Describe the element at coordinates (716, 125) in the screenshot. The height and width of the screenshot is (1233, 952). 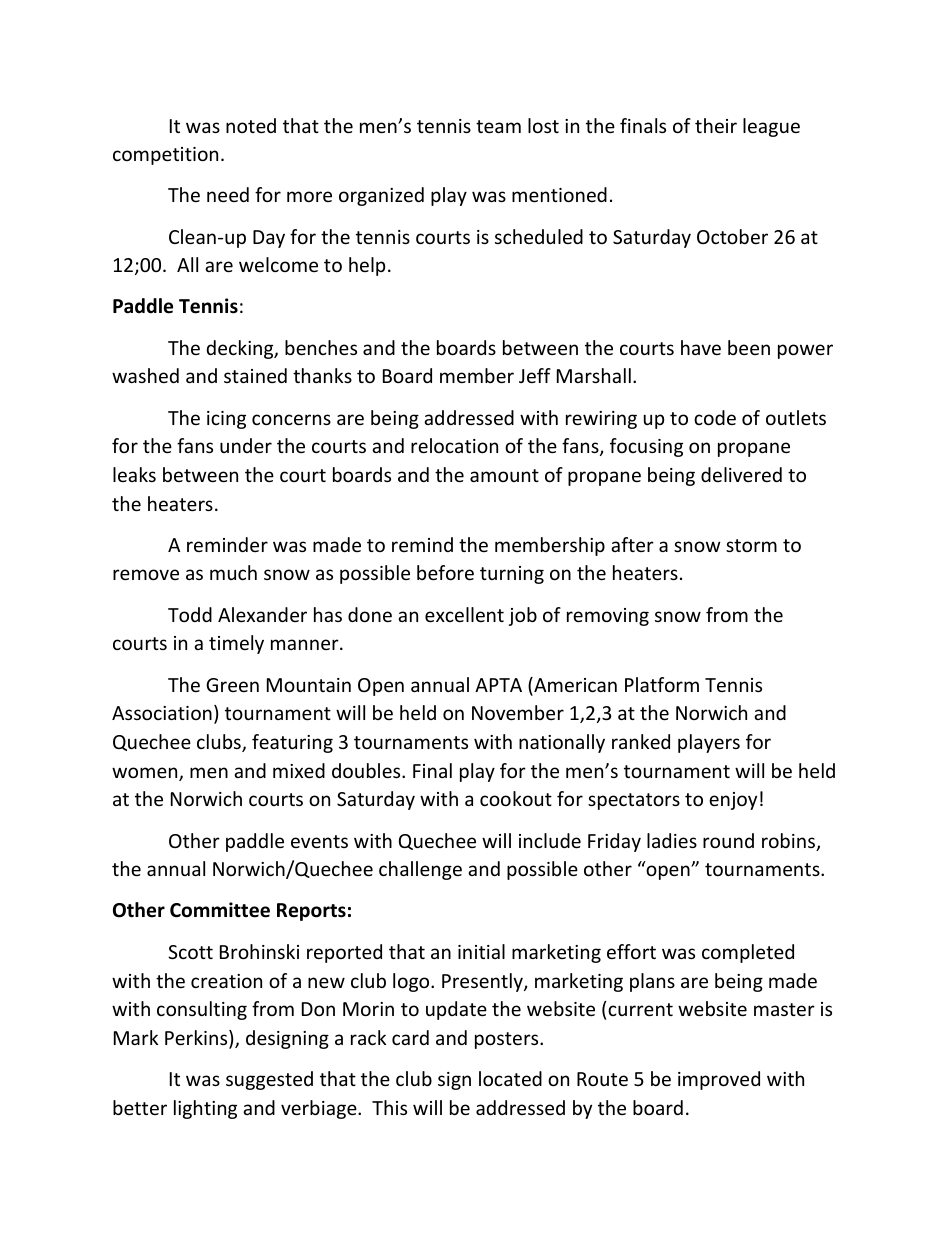
I see `their` at that location.
